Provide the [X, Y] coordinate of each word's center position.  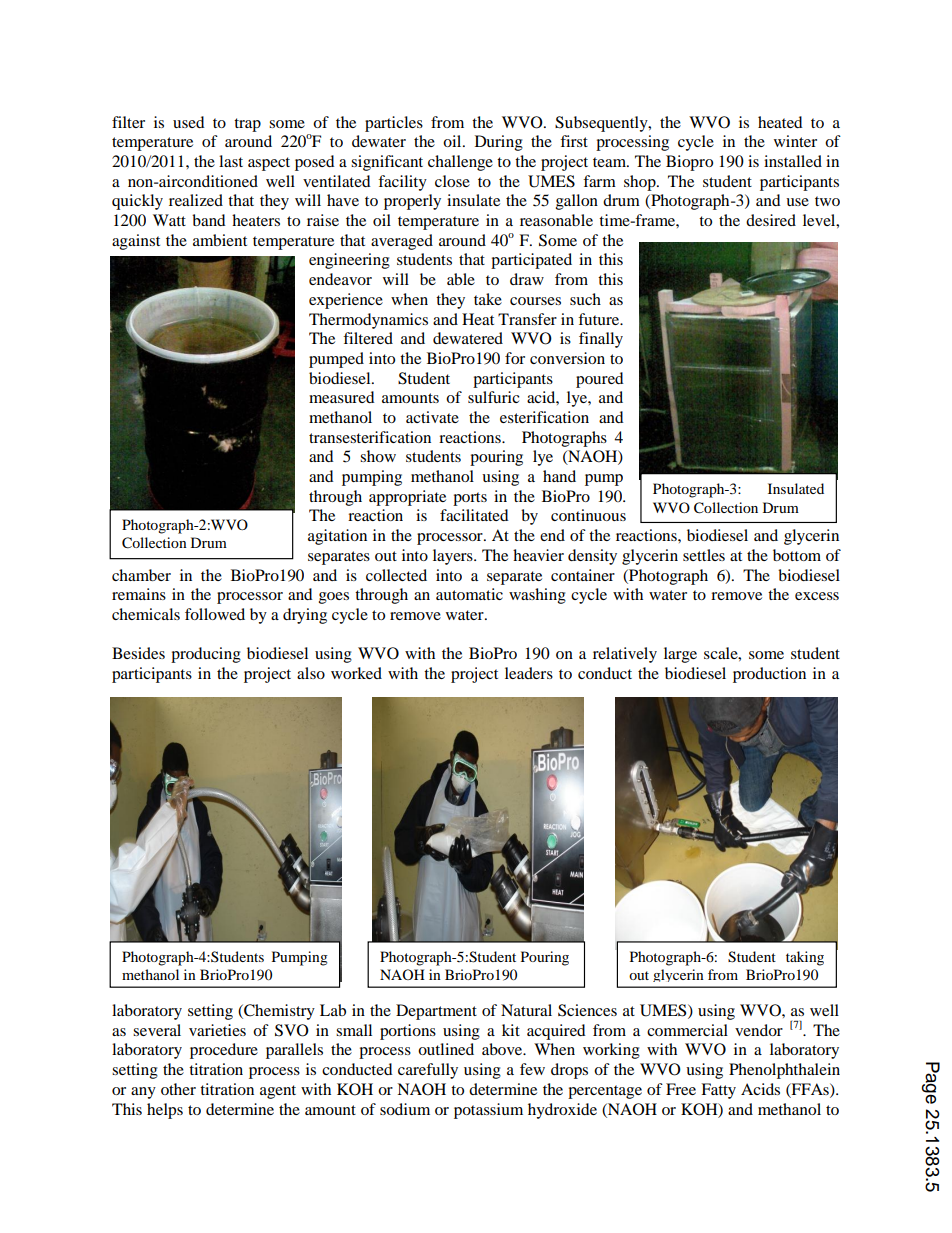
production [769, 675]
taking [805, 958]
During [499, 143]
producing [206, 655]
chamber [141, 575]
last [231, 161]
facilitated [474, 515]
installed [793, 161]
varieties [217, 1030]
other [178, 1089]
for [515, 358]
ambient [220, 240]
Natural [526, 1010]
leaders [529, 673]
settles [704, 555]
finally [601, 340]
